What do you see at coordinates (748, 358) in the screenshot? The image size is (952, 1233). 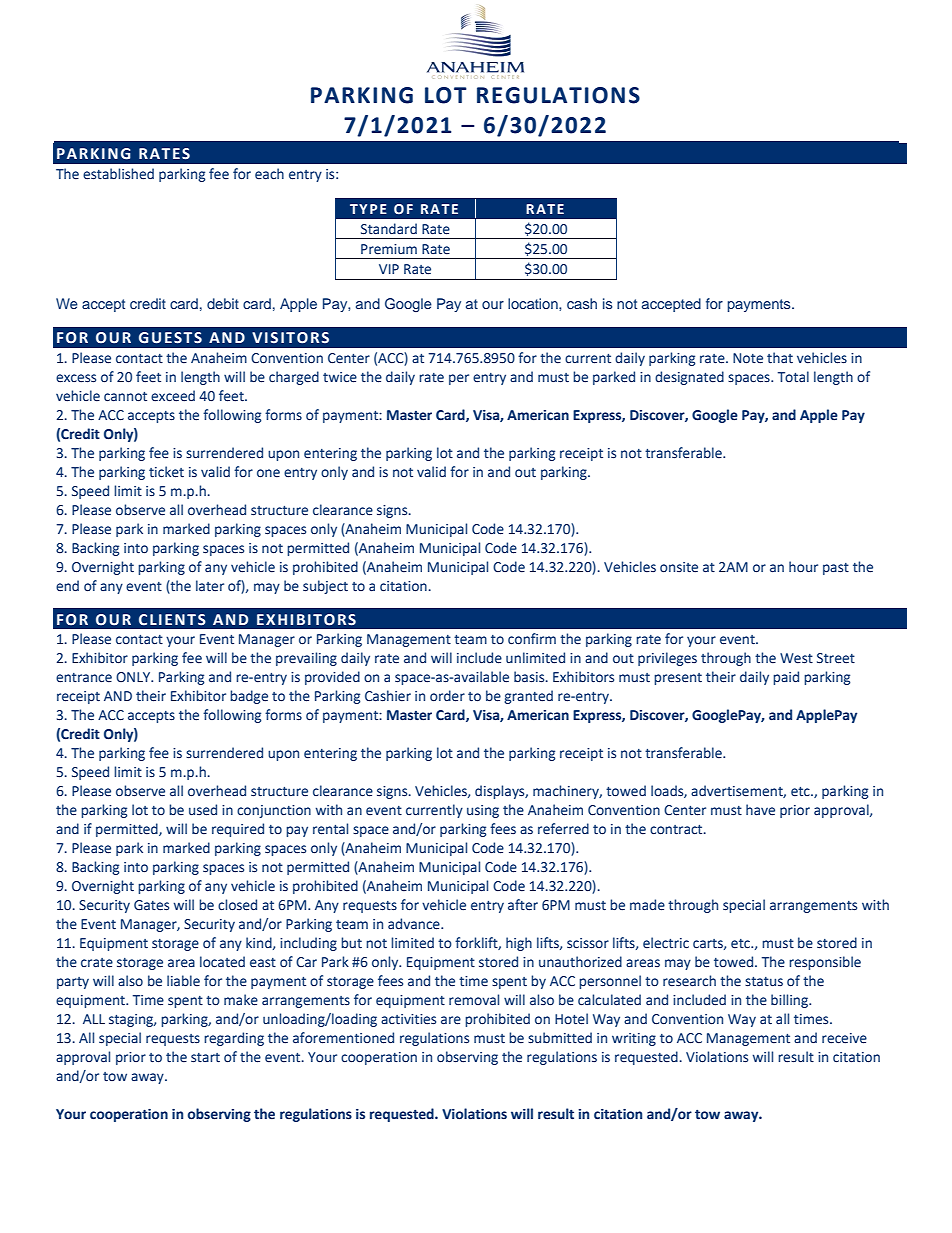 I see `Note` at bounding box center [748, 358].
